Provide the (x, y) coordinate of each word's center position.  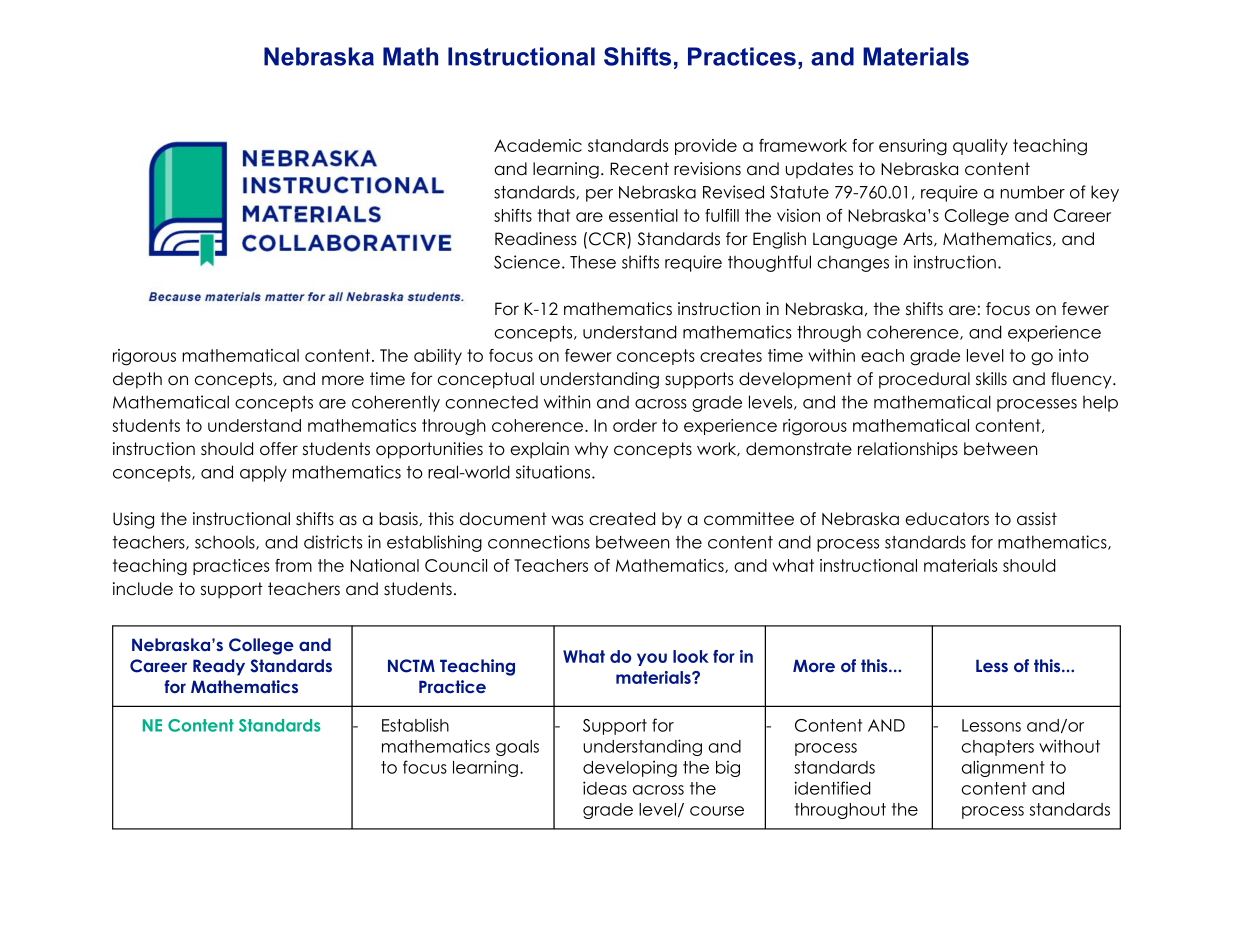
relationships (908, 450)
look (691, 656)
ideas (605, 788)
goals (517, 748)
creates (731, 355)
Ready (219, 667)
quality (980, 147)
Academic (538, 145)
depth (137, 380)
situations (554, 472)
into (1074, 355)
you (652, 659)
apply (263, 473)
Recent (639, 169)
